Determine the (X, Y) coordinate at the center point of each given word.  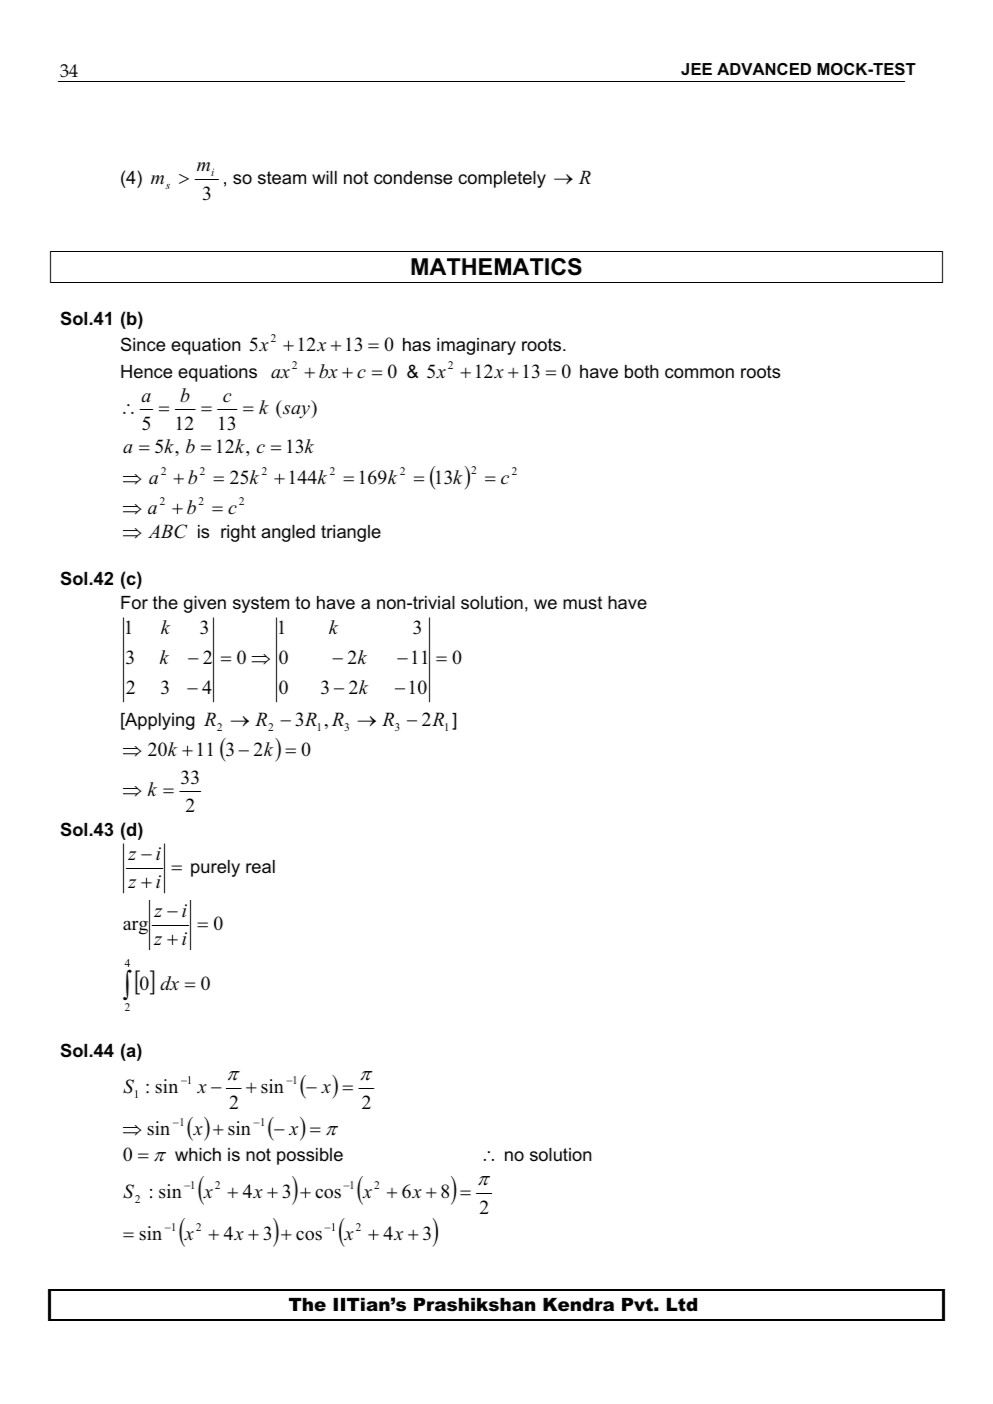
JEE (696, 69)
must (582, 602)
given (205, 604)
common (699, 373)
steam (282, 178)
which (198, 1154)
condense (413, 178)
